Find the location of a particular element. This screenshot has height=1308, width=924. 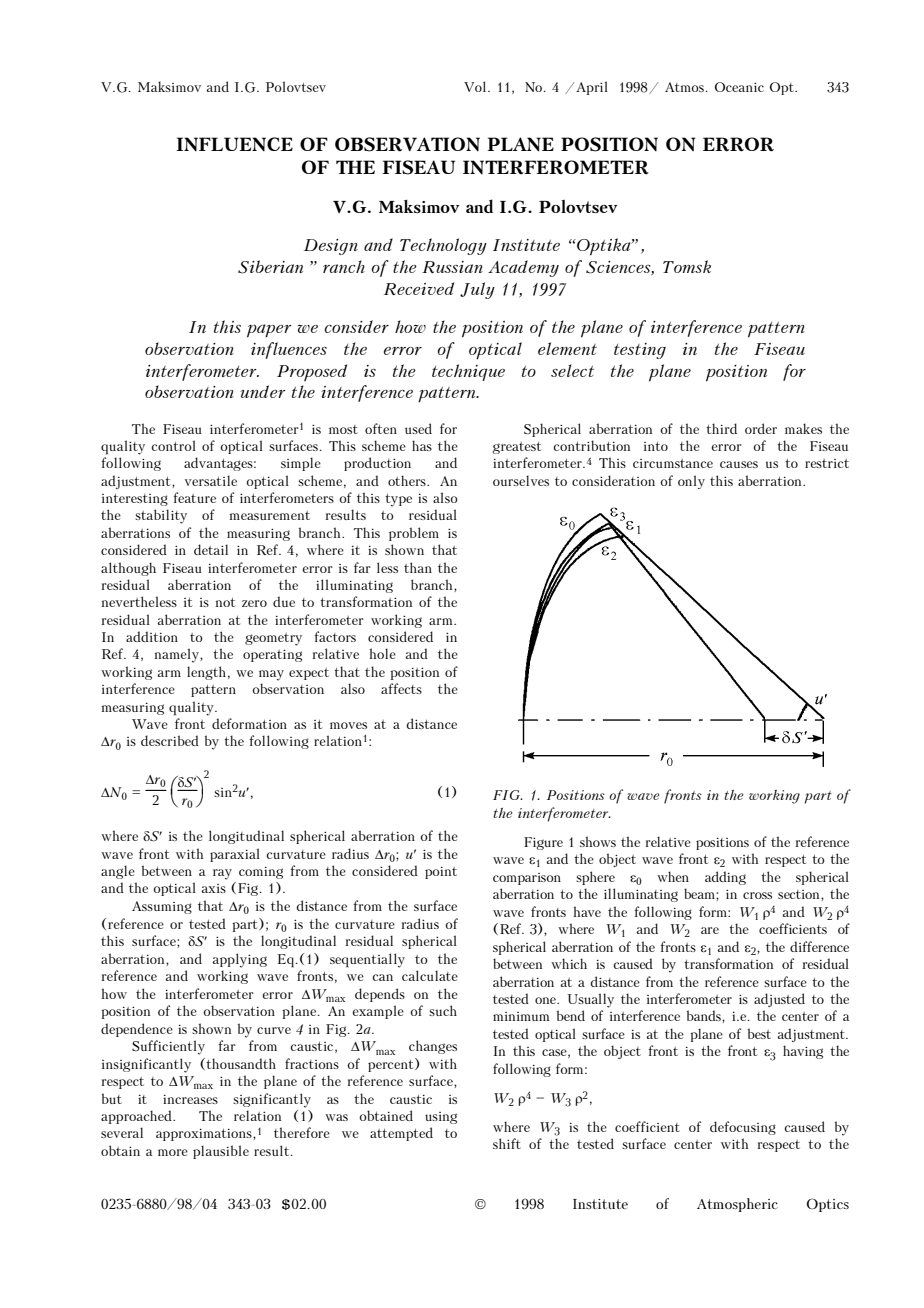

Oceanic is located at coordinates (739, 87).
